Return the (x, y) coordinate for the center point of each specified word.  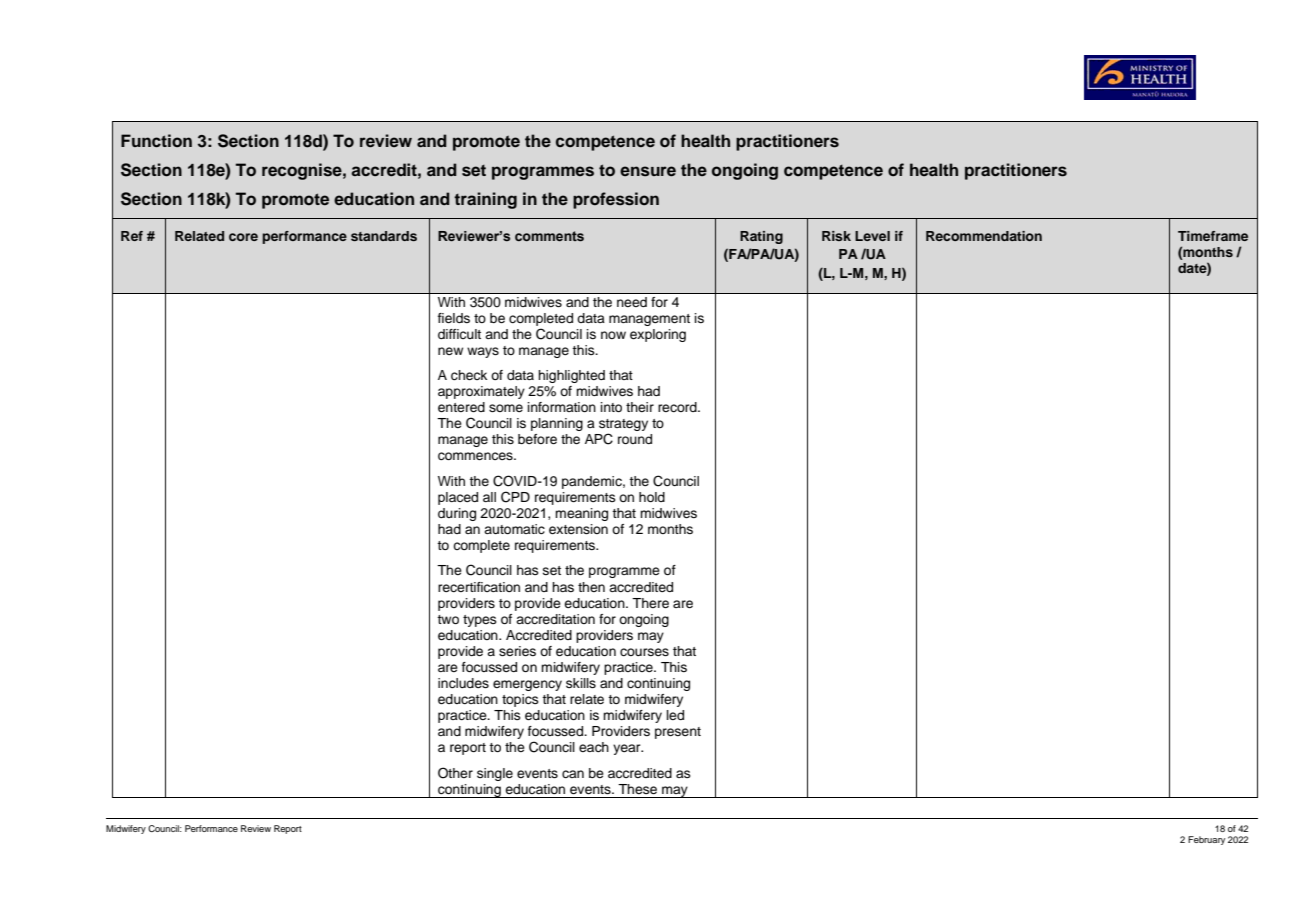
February (1206, 840)
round (635, 439)
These (637, 789)
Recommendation (984, 236)
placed (458, 498)
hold (652, 497)
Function (156, 141)
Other (455, 773)
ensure (648, 171)
